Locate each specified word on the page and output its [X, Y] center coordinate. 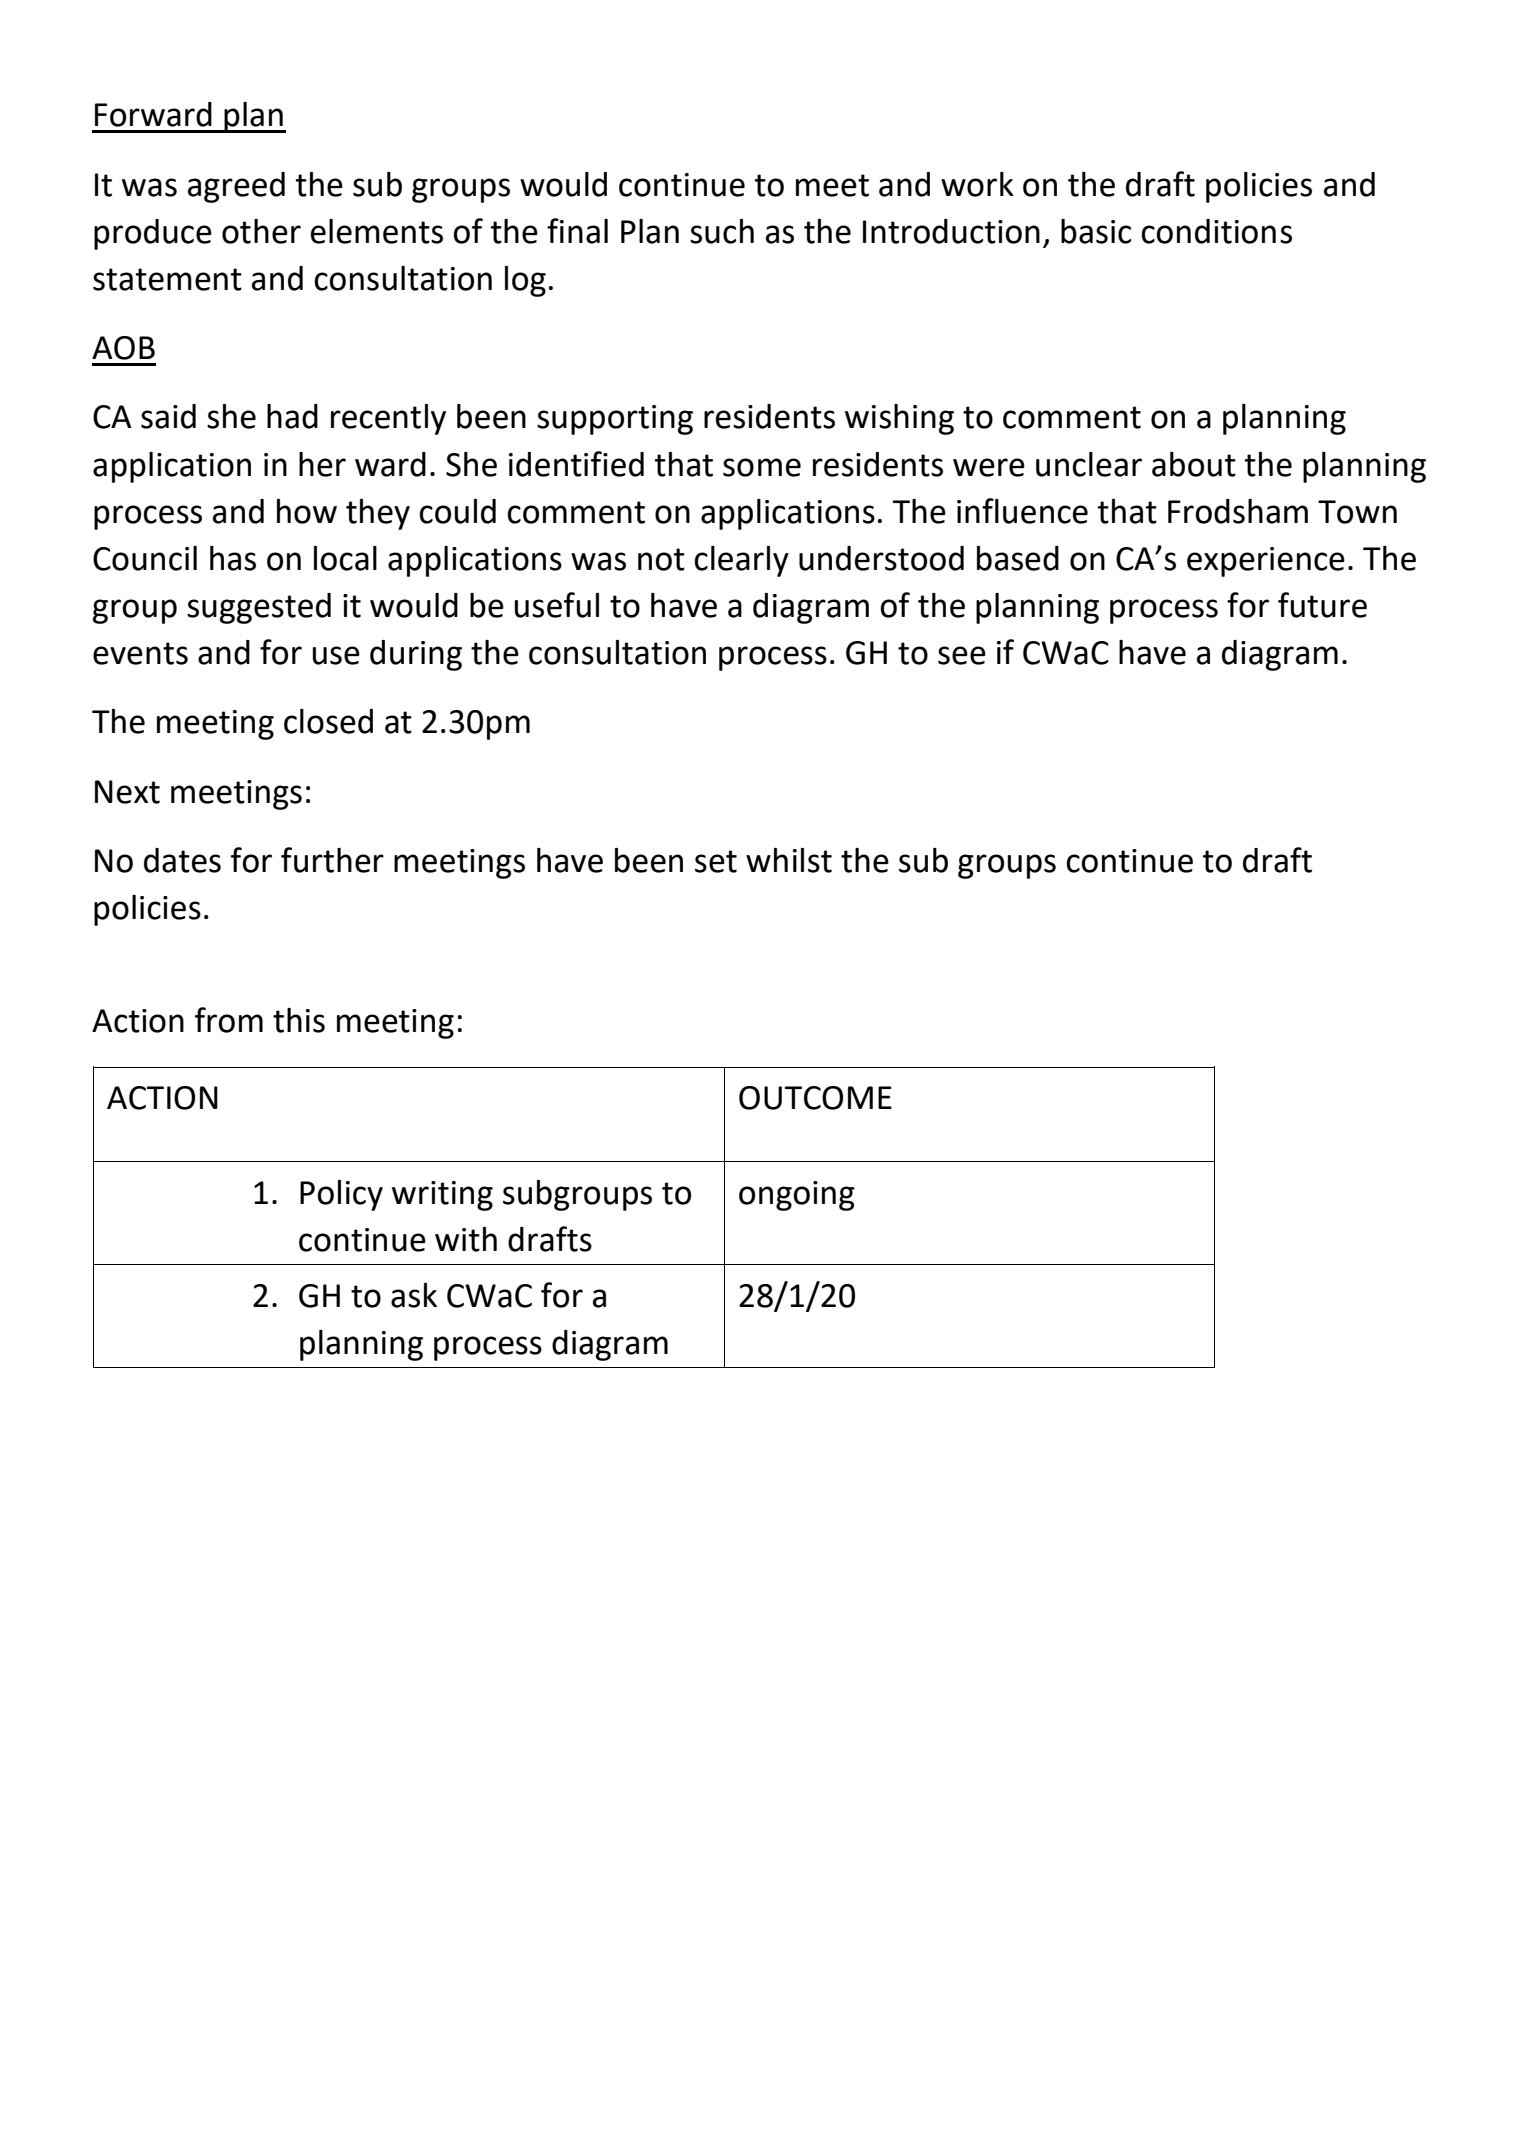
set [716, 861]
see [962, 655]
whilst [789, 860]
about [1194, 464]
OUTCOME [815, 1098]
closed [328, 721]
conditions [1216, 231]
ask [414, 1295]
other [261, 231]
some [762, 467]
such [722, 231]
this [299, 1020]
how [307, 511]
